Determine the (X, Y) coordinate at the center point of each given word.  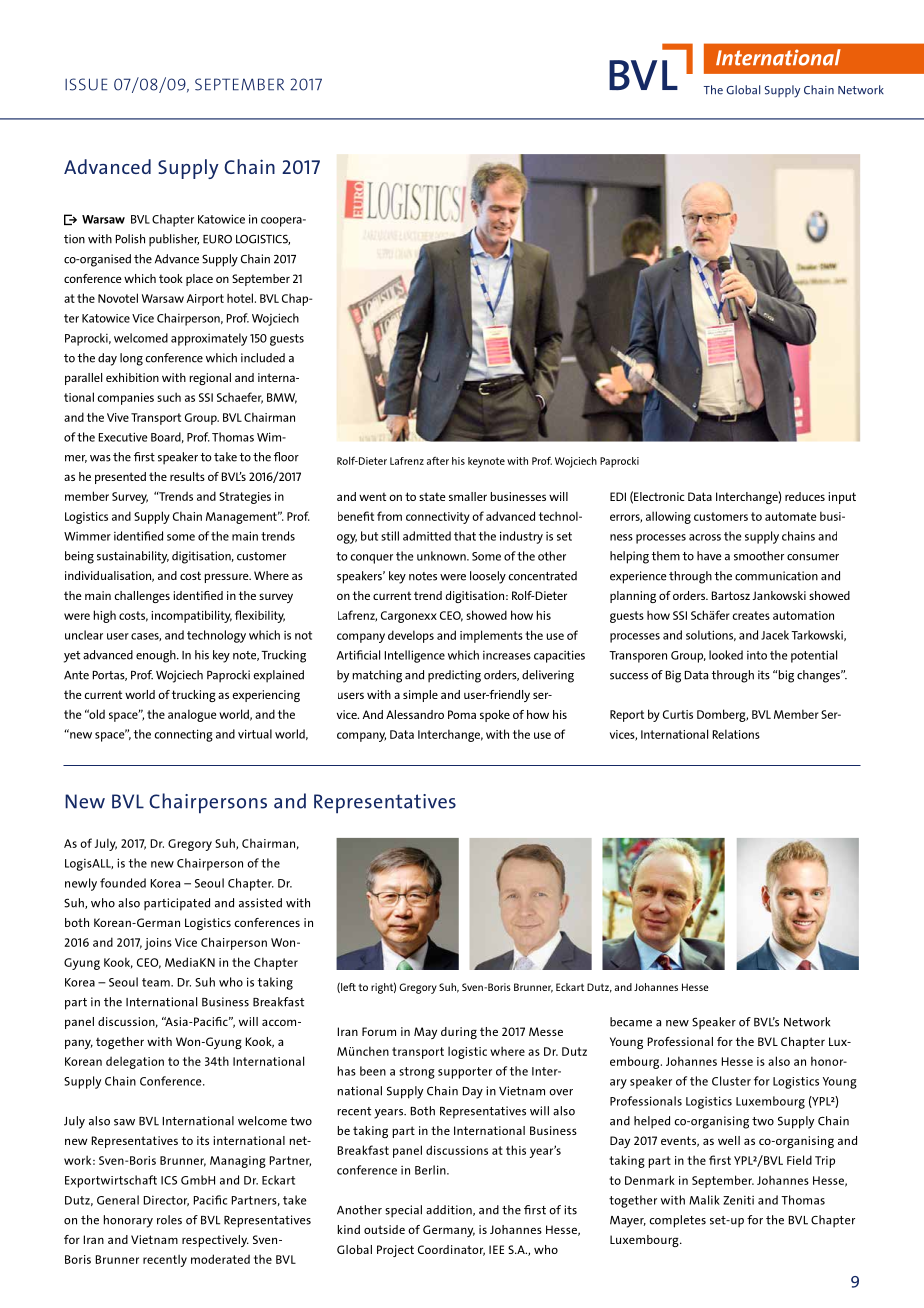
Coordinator (451, 1250)
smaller (468, 496)
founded (123, 883)
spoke (495, 716)
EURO (217, 239)
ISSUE (86, 84)
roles (169, 1220)
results (187, 476)
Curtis (678, 714)
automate (790, 516)
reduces (805, 496)
